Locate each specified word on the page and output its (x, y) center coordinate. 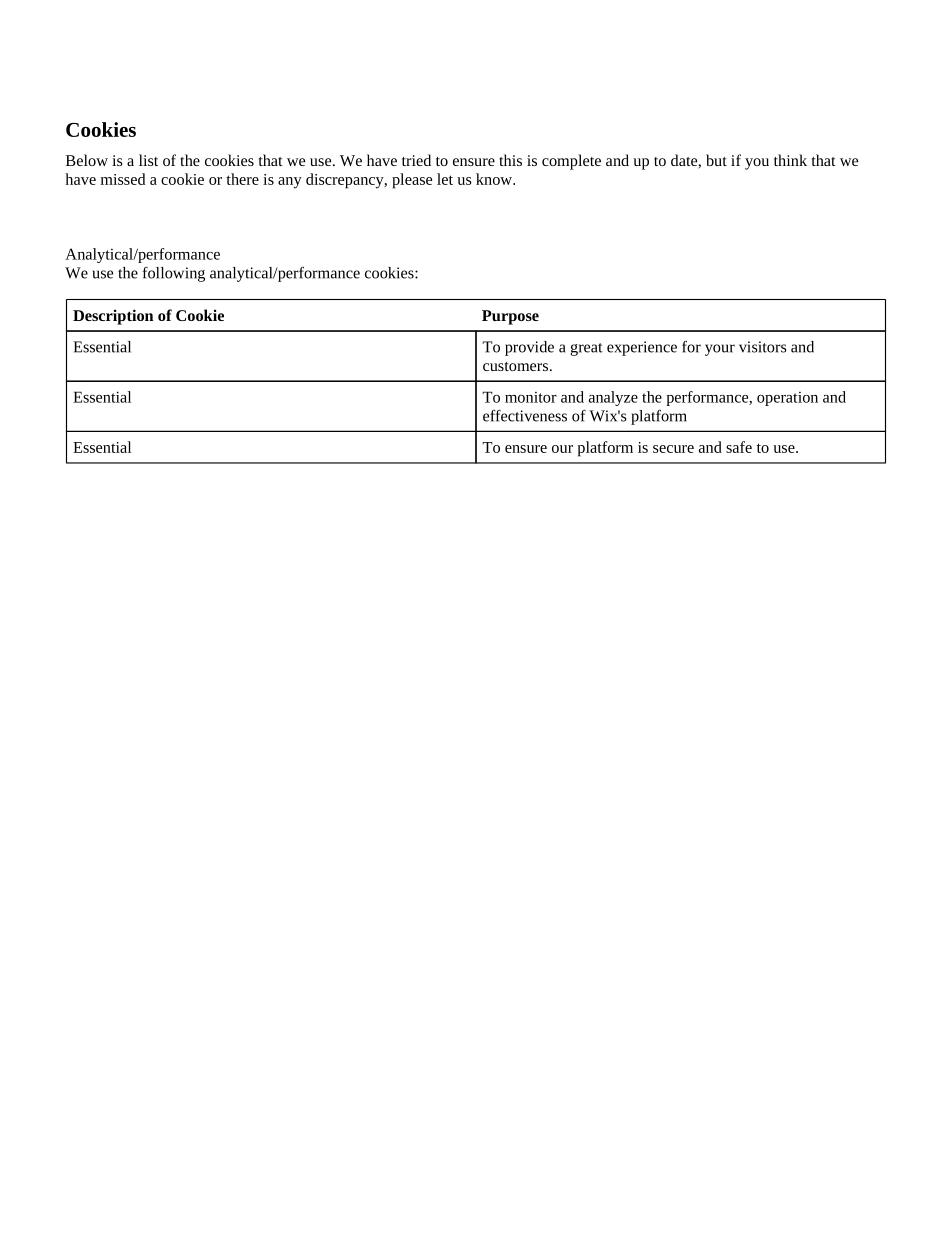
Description (113, 317)
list (148, 160)
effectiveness (525, 415)
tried (416, 160)
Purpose (510, 317)
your (720, 350)
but (716, 160)
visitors (763, 347)
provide (529, 348)
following (173, 274)
